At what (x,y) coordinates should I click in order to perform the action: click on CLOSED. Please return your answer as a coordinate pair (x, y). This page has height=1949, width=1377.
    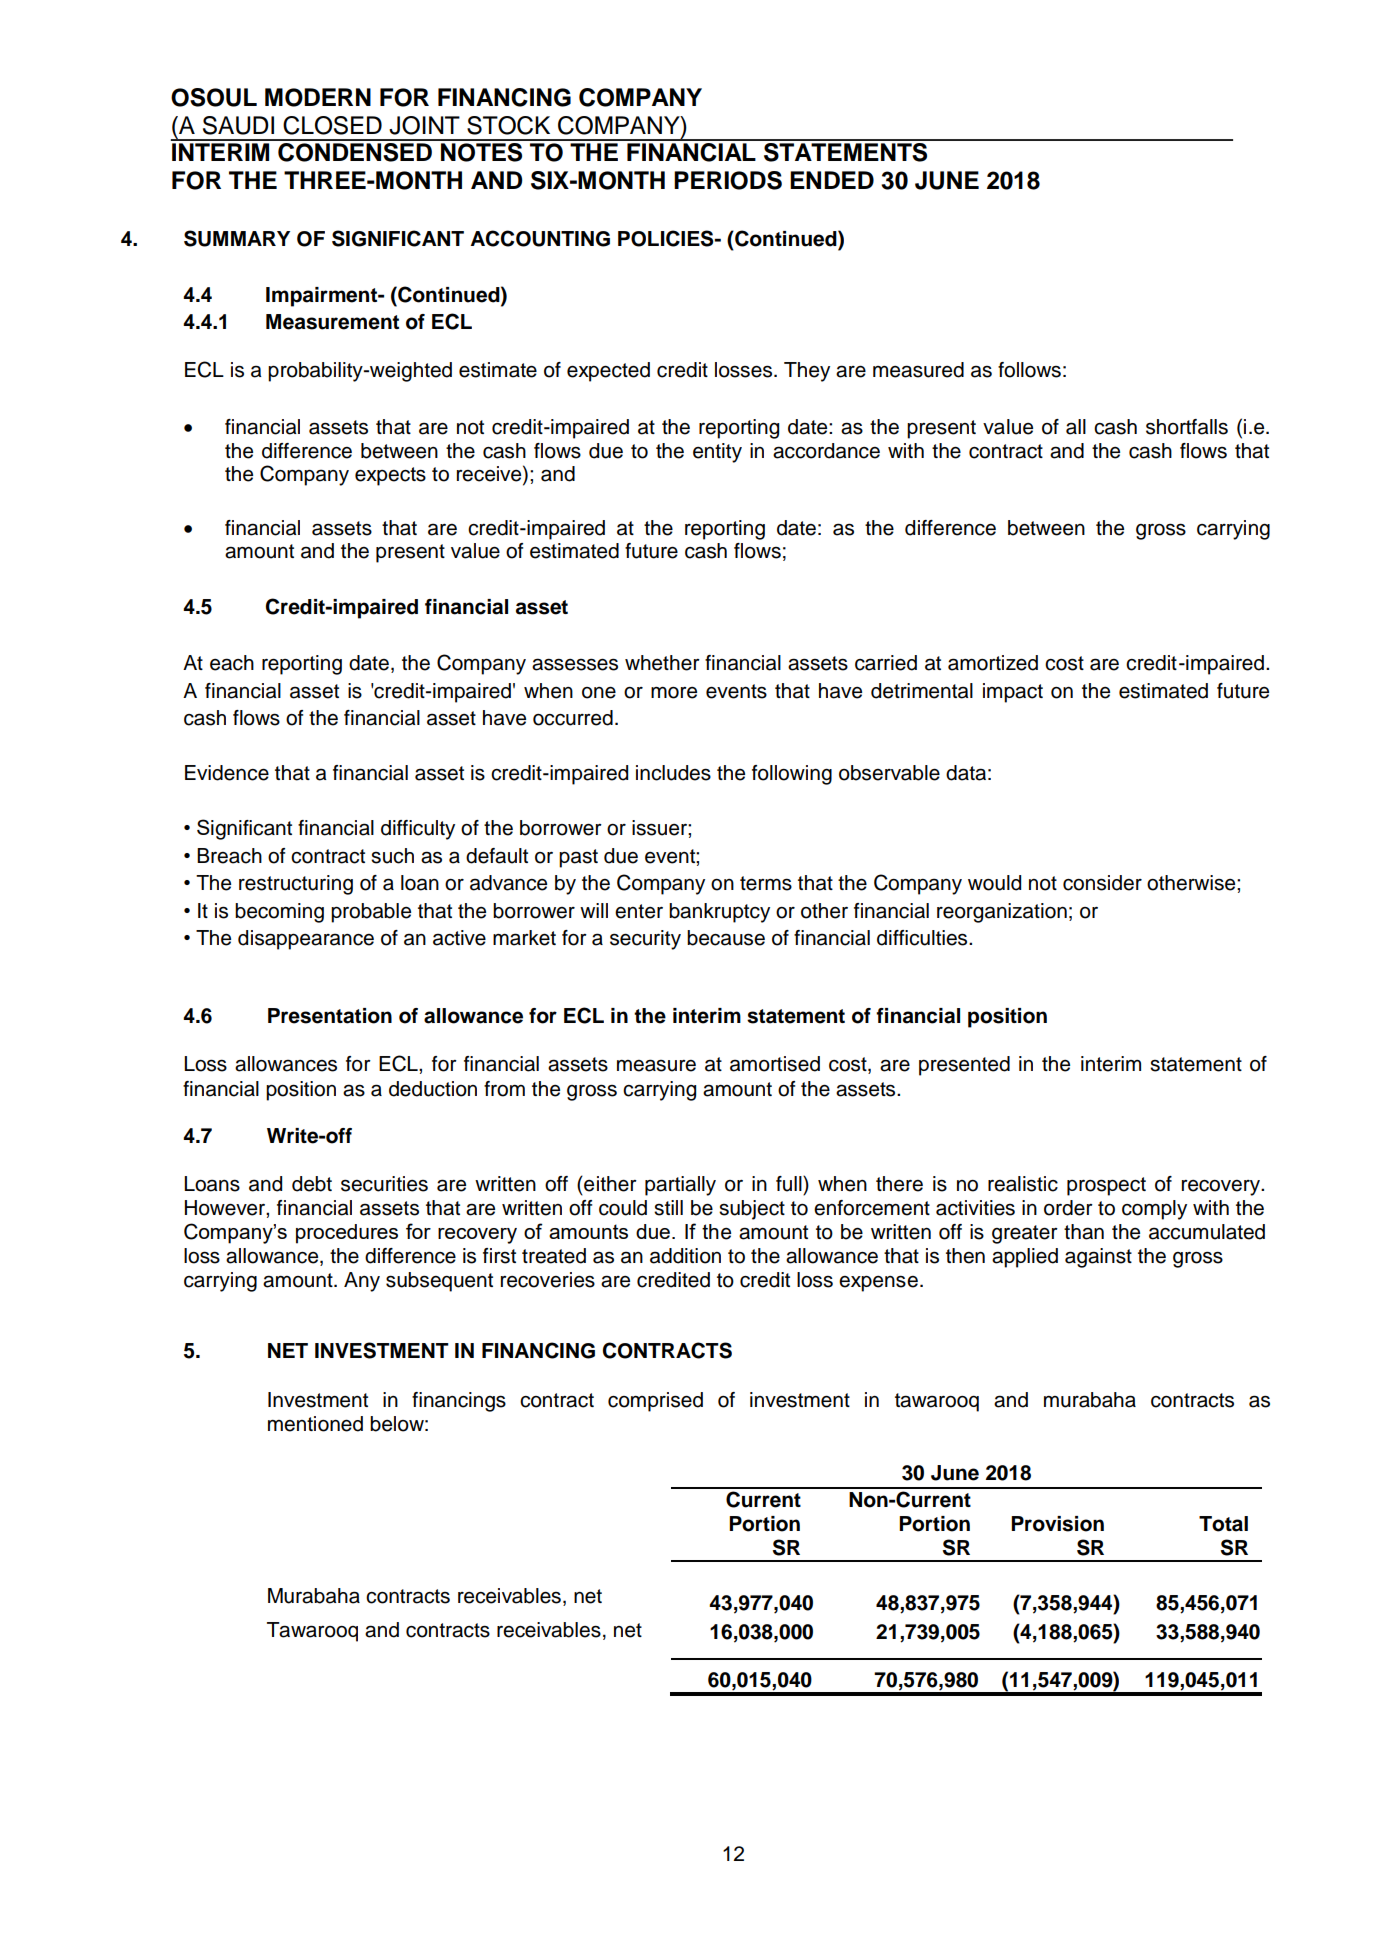
    Looking at the image, I should click on (332, 125).
